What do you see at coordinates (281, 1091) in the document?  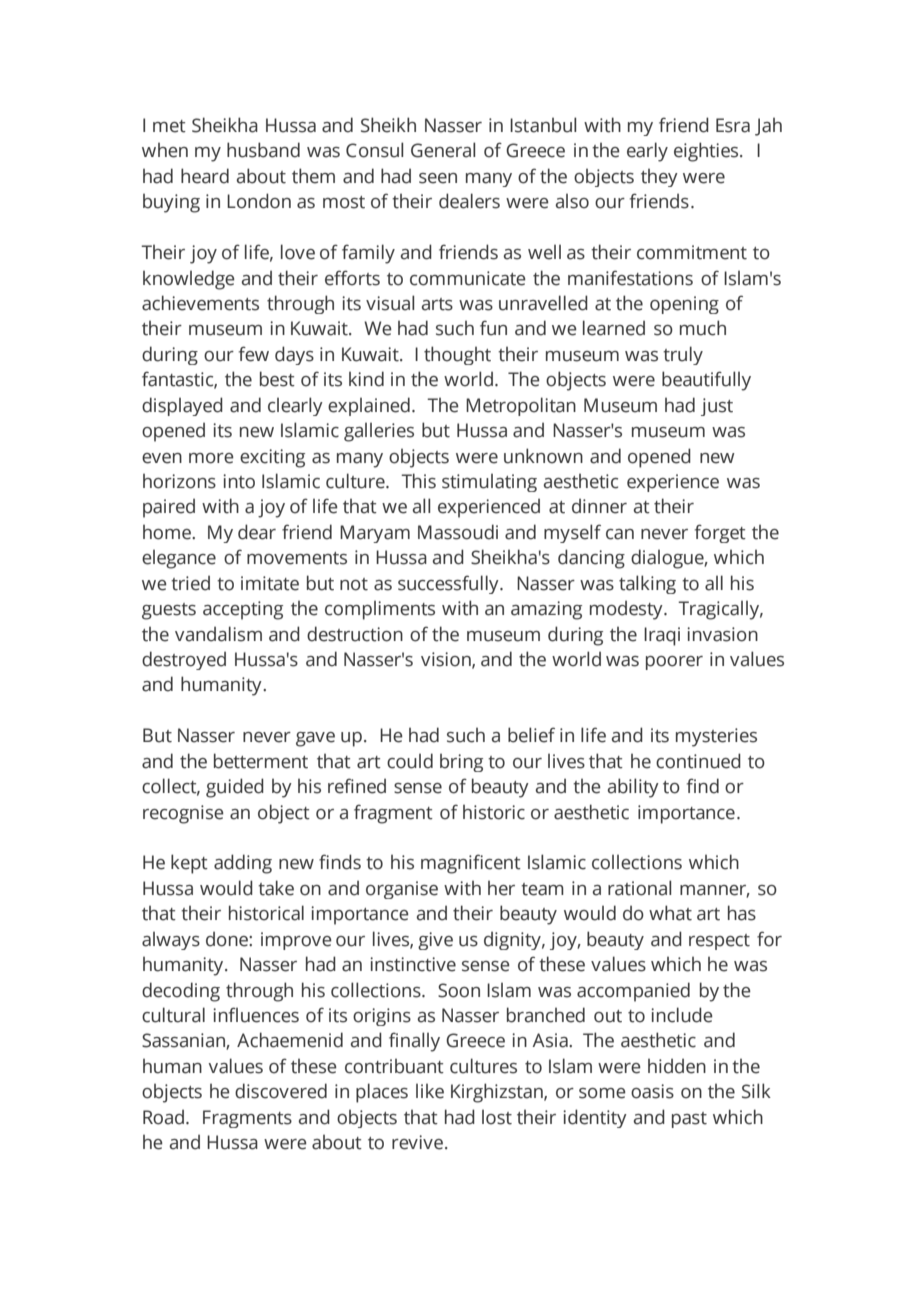 I see `discovered` at bounding box center [281, 1091].
